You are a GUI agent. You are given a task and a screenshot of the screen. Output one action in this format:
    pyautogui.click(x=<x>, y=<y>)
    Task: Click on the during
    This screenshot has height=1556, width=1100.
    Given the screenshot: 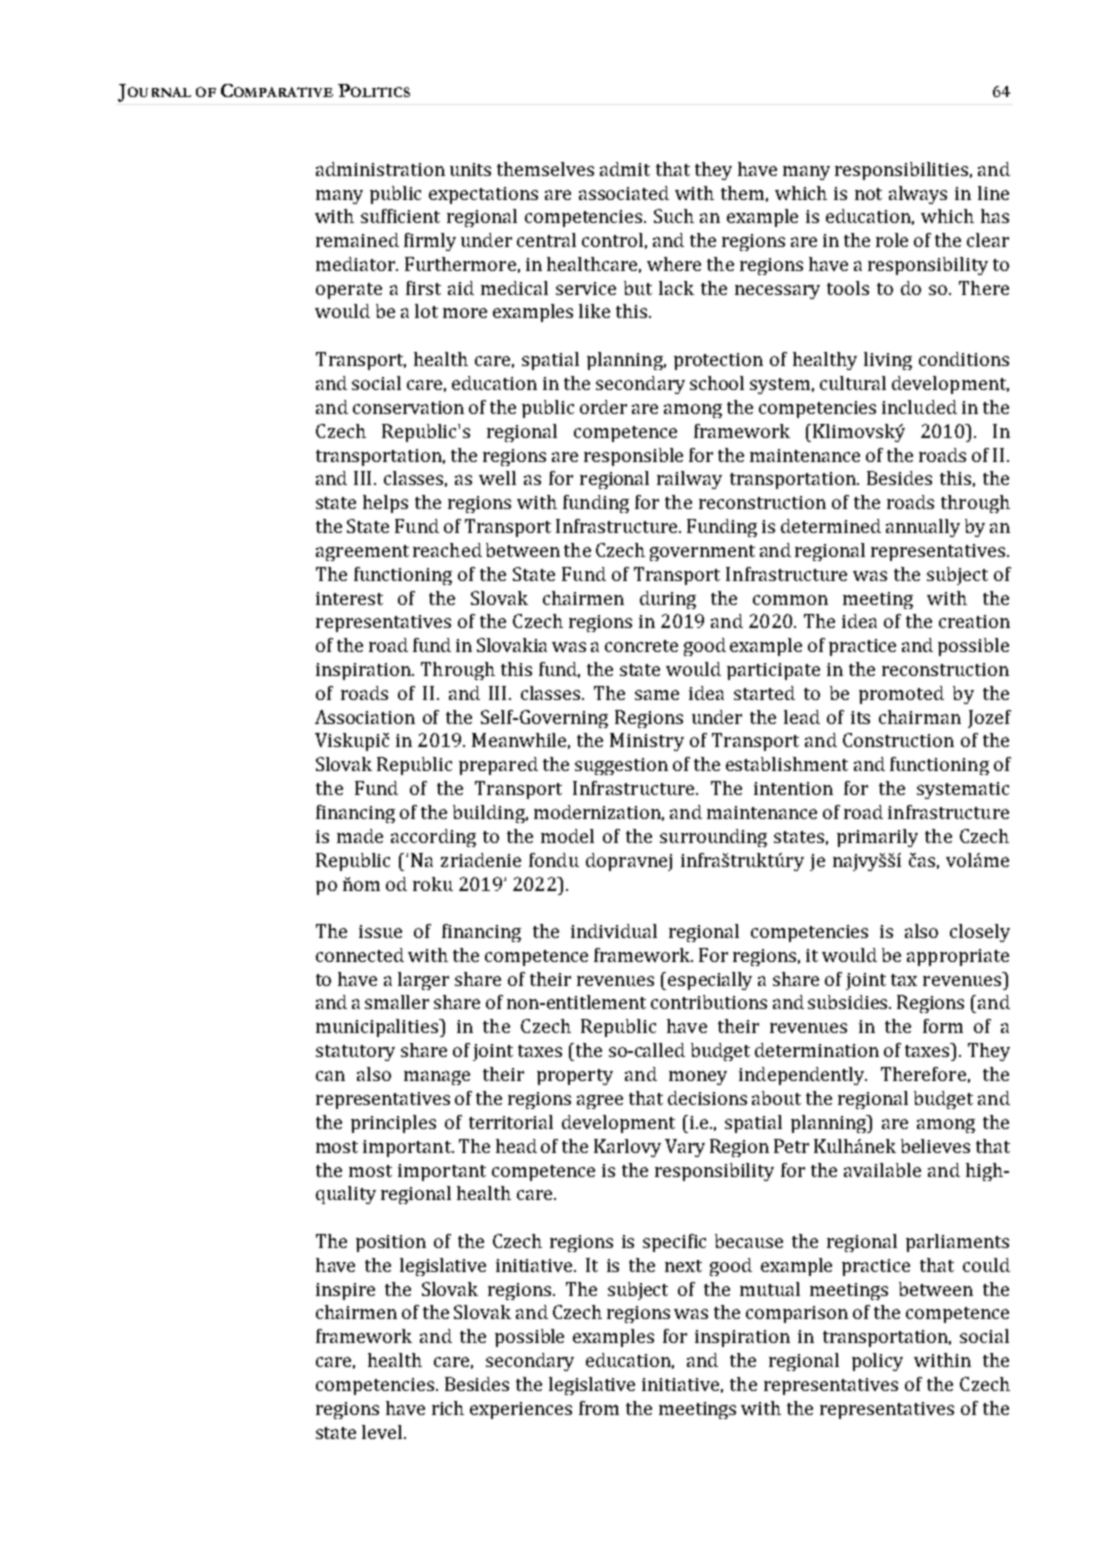 What is the action you would take?
    pyautogui.click(x=668, y=600)
